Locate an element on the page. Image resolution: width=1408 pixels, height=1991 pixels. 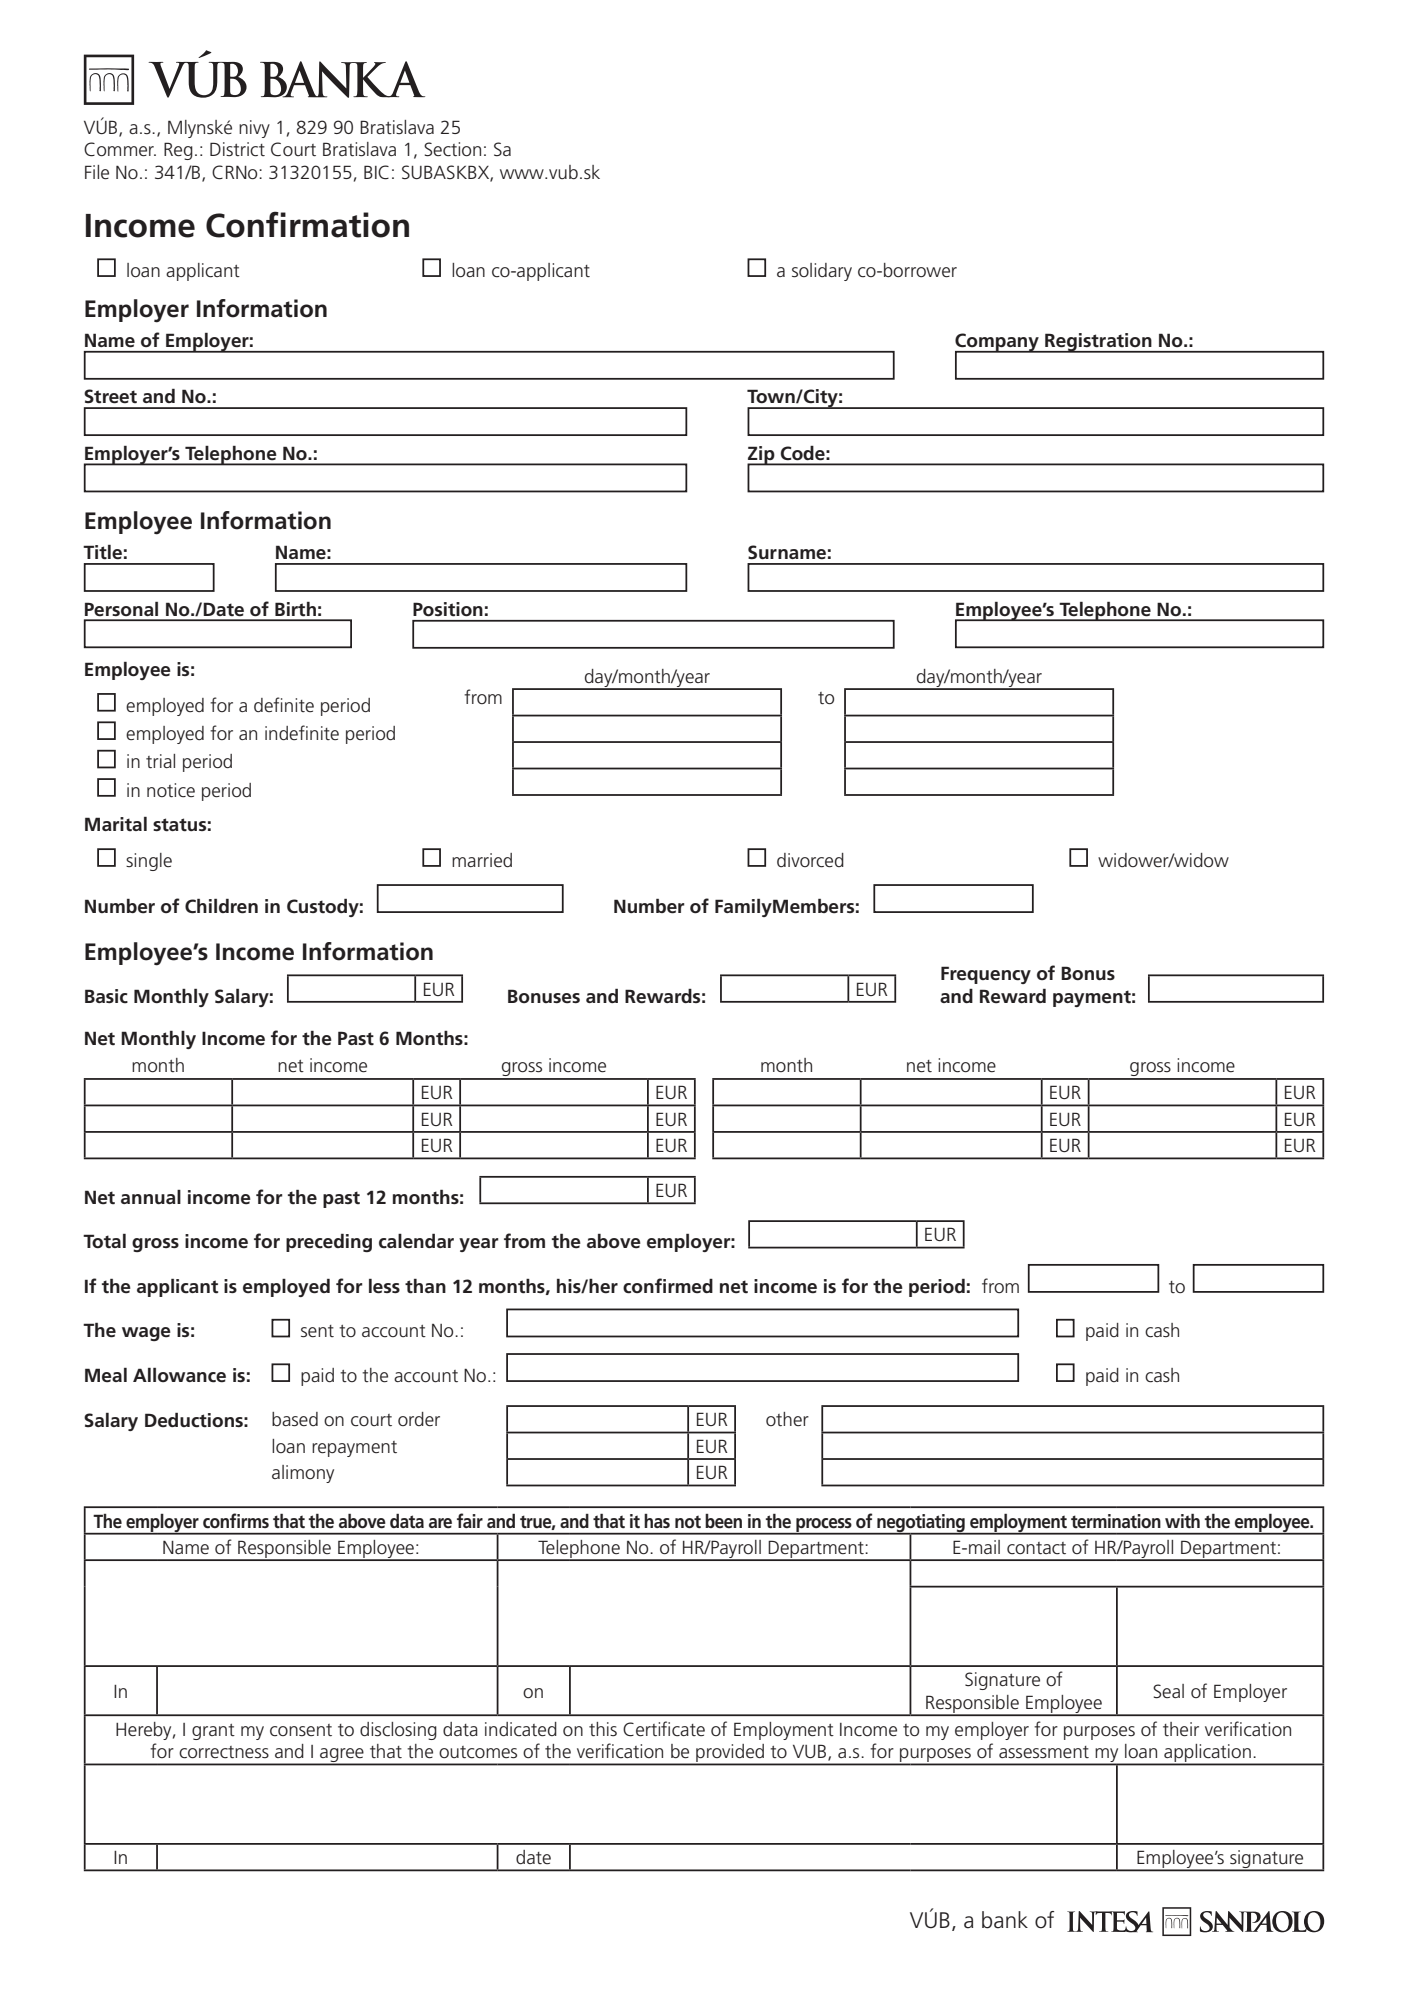
Company is located at coordinates (998, 343).
